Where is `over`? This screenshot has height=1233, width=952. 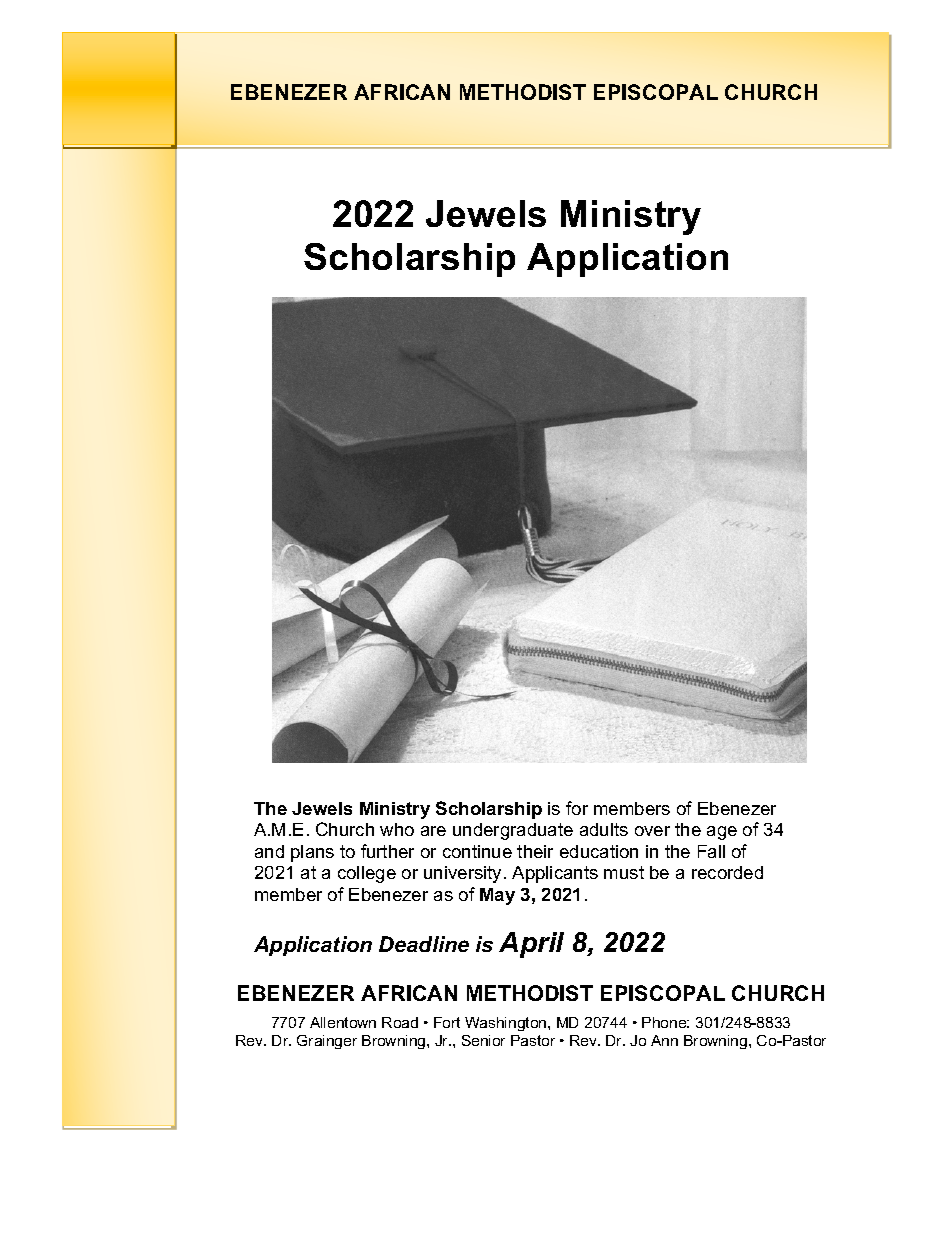
over is located at coordinates (652, 831).
